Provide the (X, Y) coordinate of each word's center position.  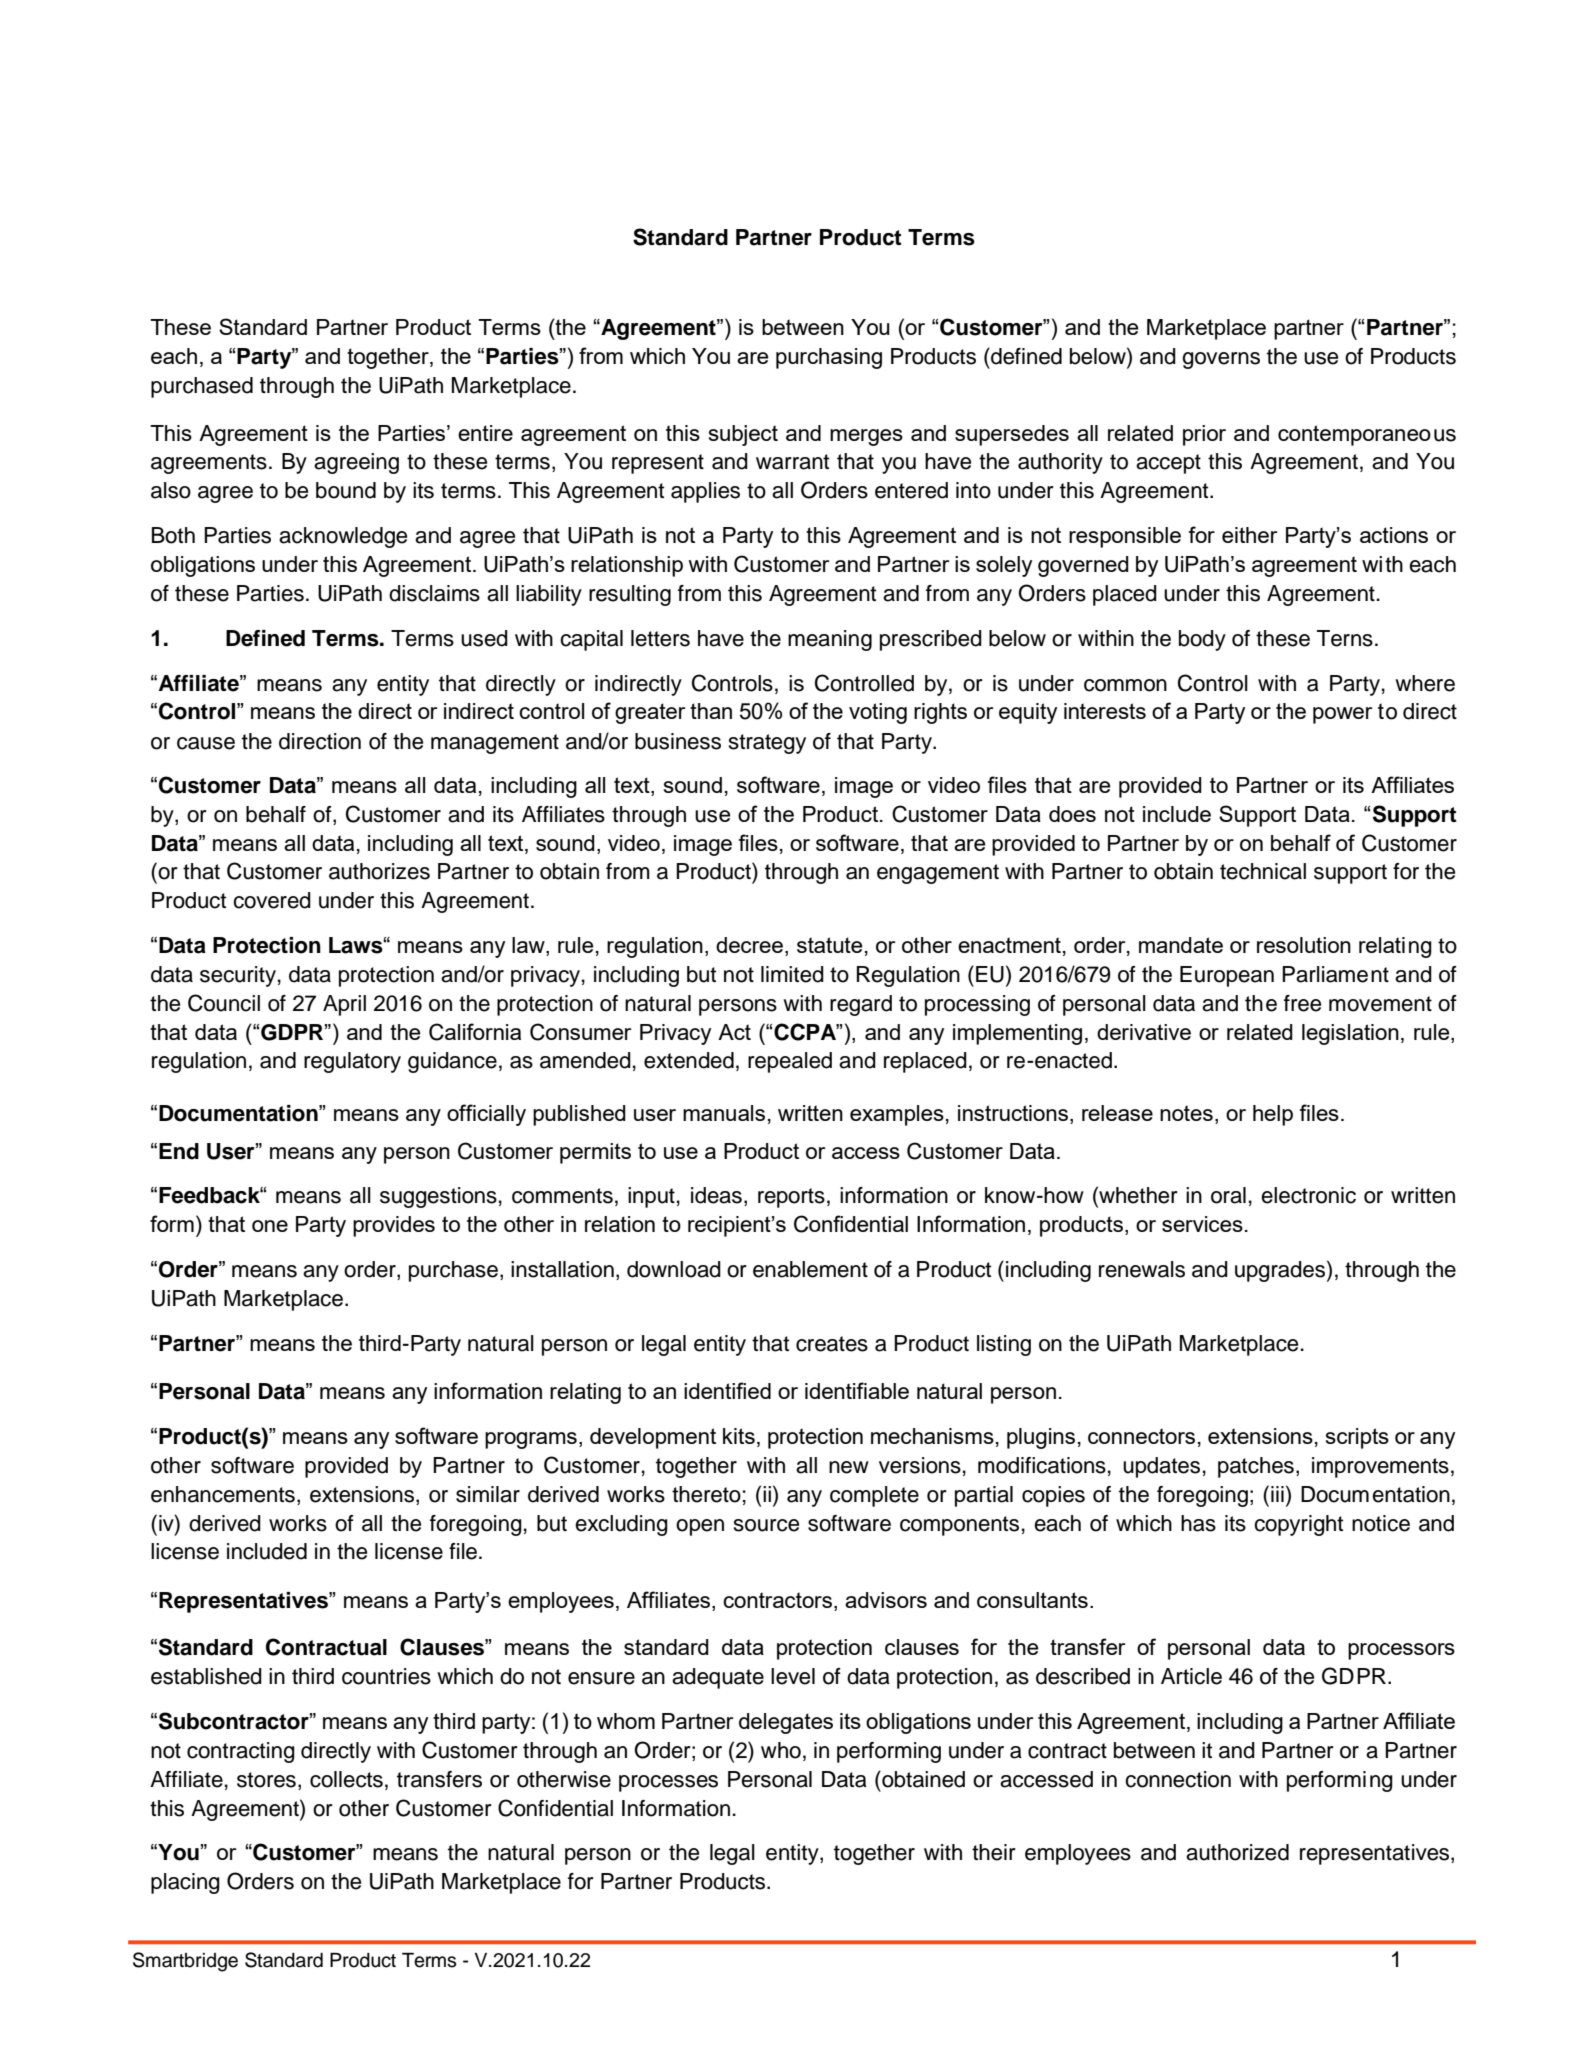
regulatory (352, 1062)
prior (1204, 435)
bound (346, 490)
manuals (724, 1113)
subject (743, 435)
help (1273, 1115)
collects (346, 1779)
